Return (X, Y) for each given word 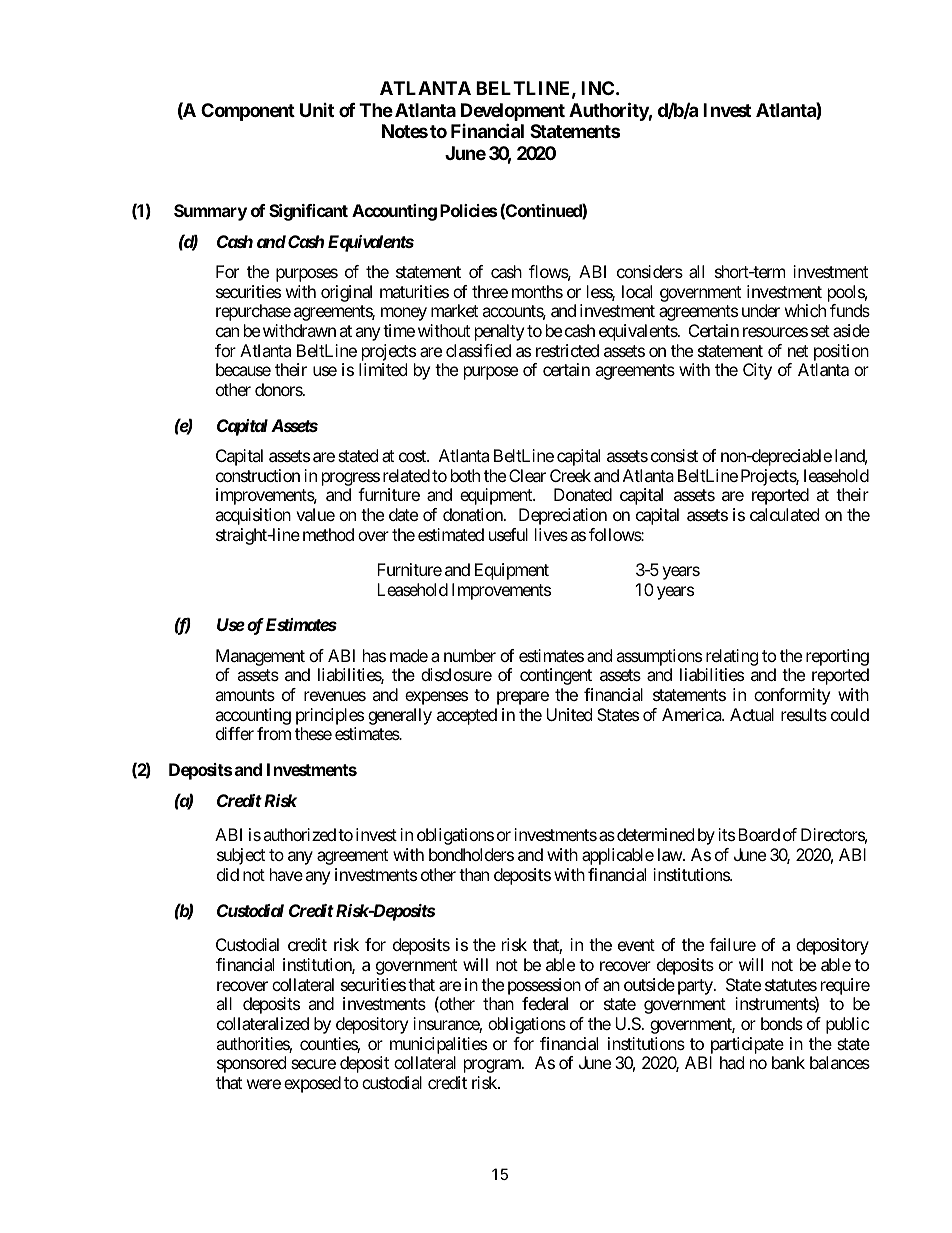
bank (788, 1062)
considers (650, 271)
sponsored (251, 1064)
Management (260, 657)
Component (248, 112)
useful (508, 534)
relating (732, 657)
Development (513, 113)
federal (545, 1003)
